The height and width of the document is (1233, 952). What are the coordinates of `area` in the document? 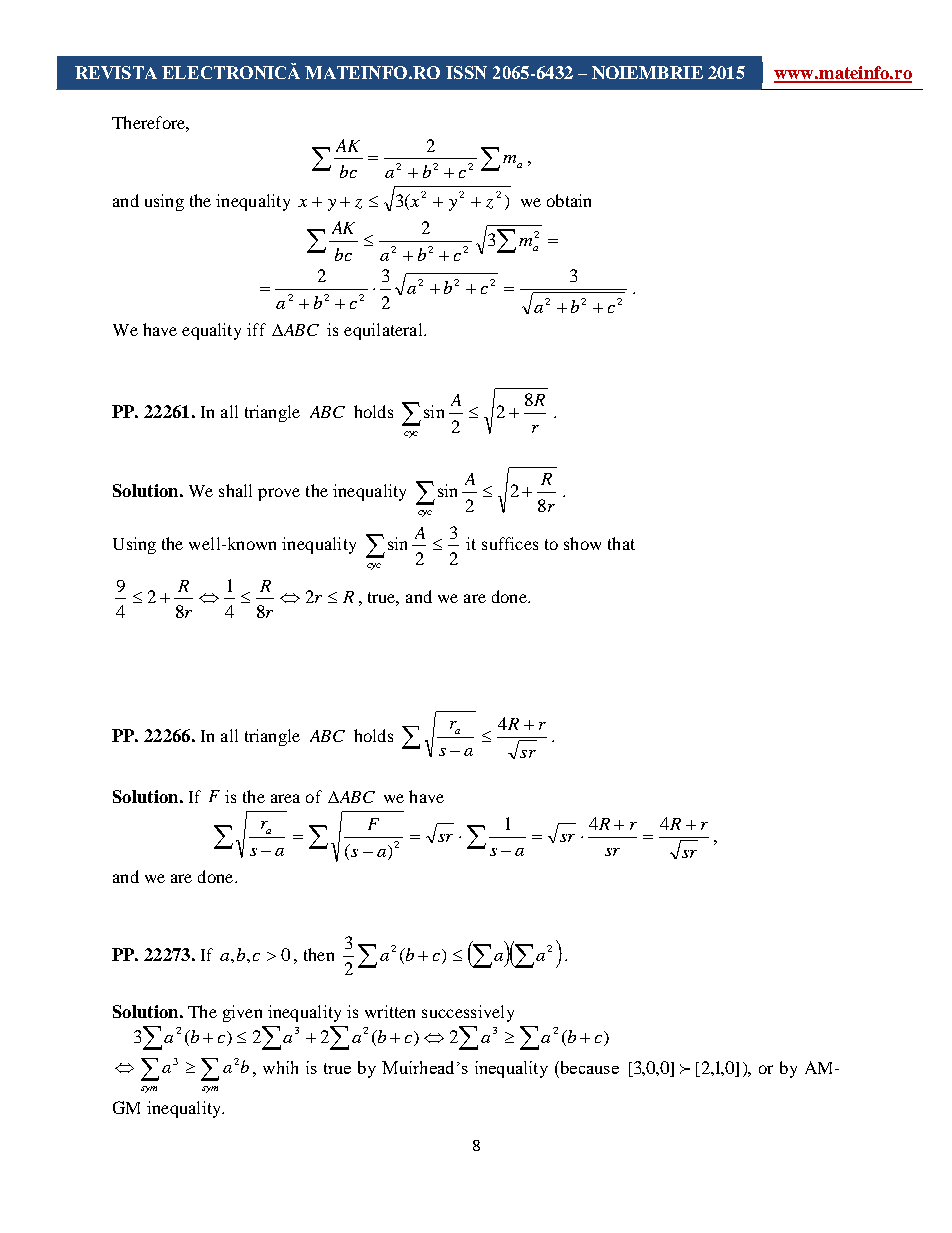 It's located at (285, 798).
